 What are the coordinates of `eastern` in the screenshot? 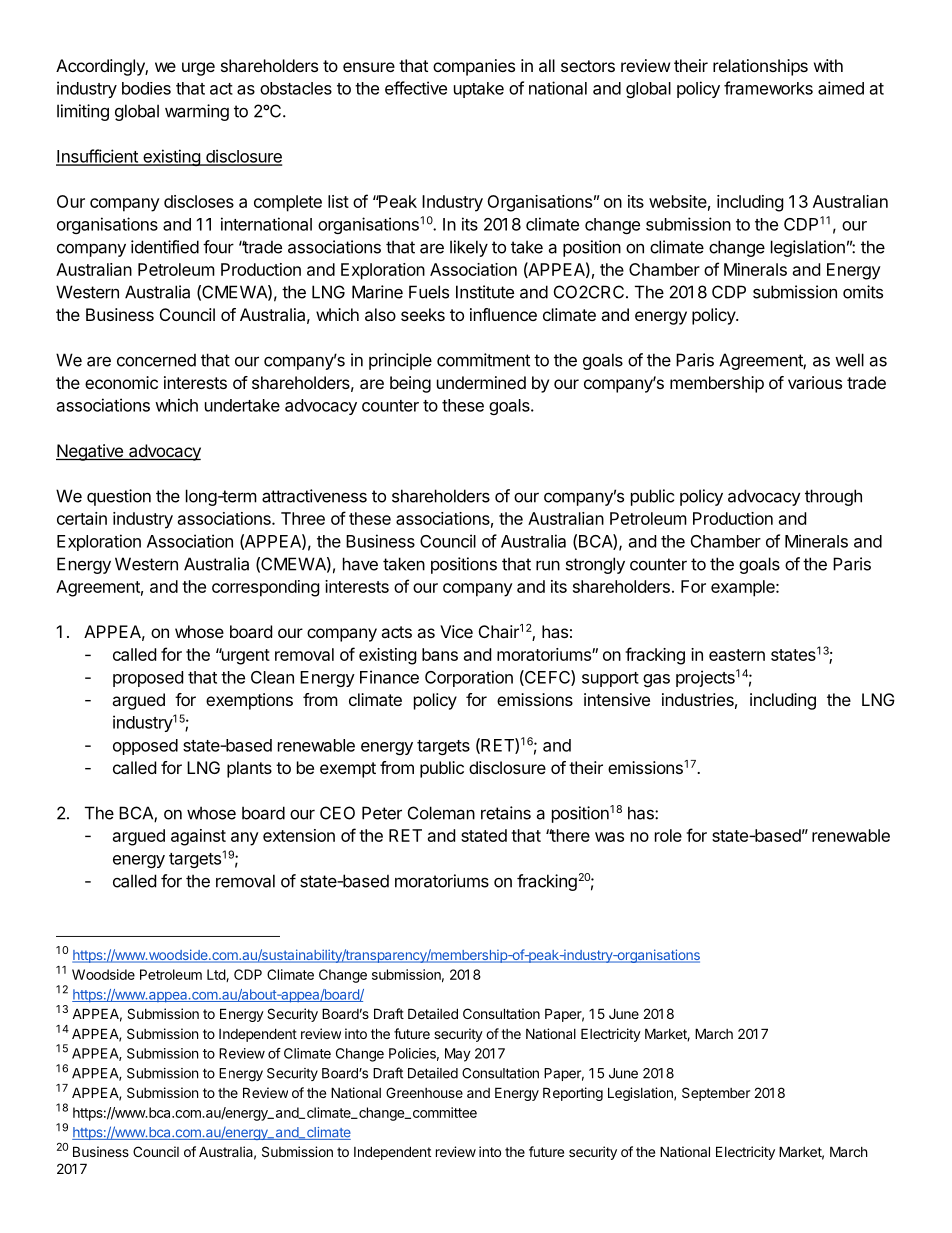 It's located at (737, 655).
